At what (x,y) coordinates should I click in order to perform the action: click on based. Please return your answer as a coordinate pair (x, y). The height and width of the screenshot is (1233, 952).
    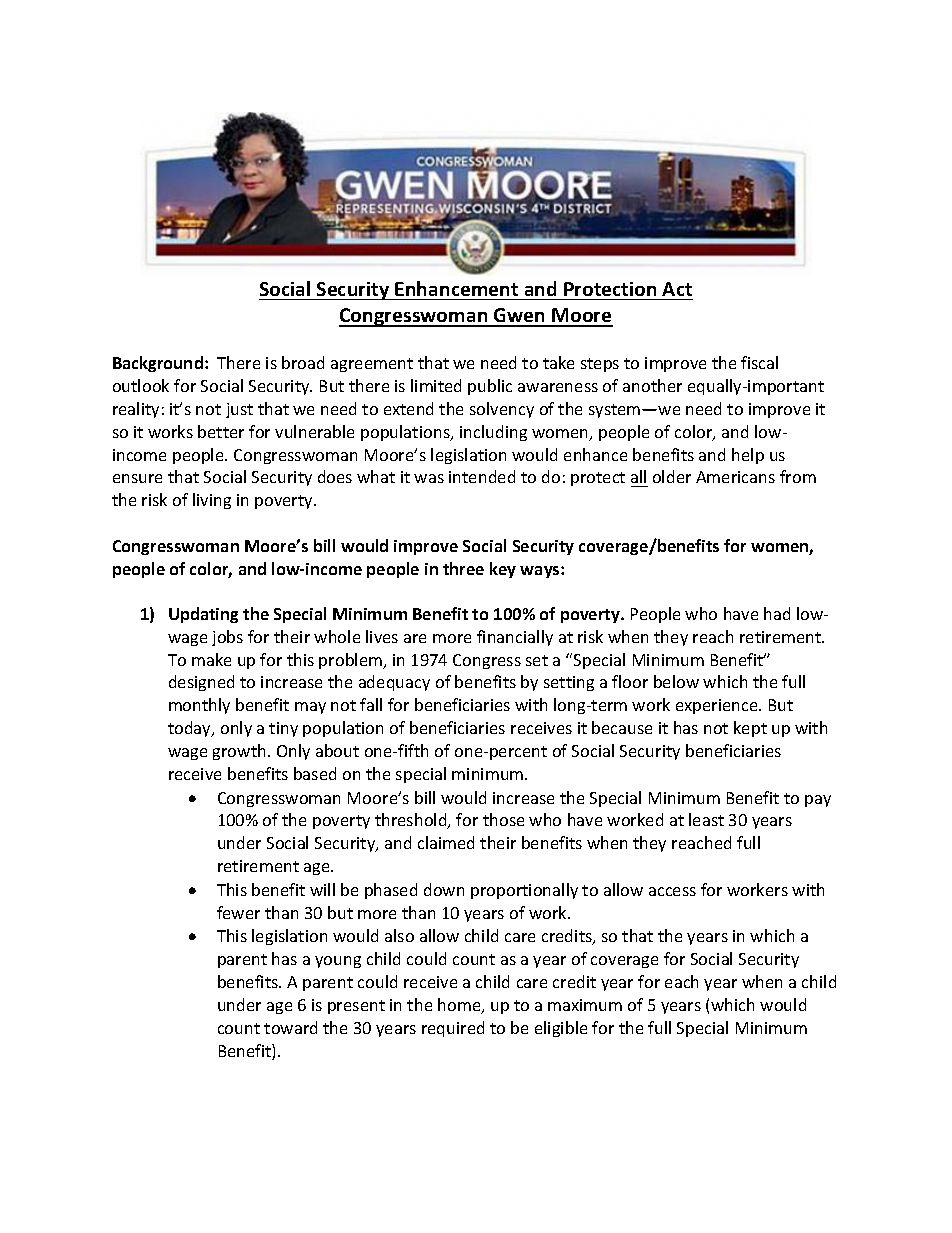
    Looking at the image, I should click on (315, 773).
